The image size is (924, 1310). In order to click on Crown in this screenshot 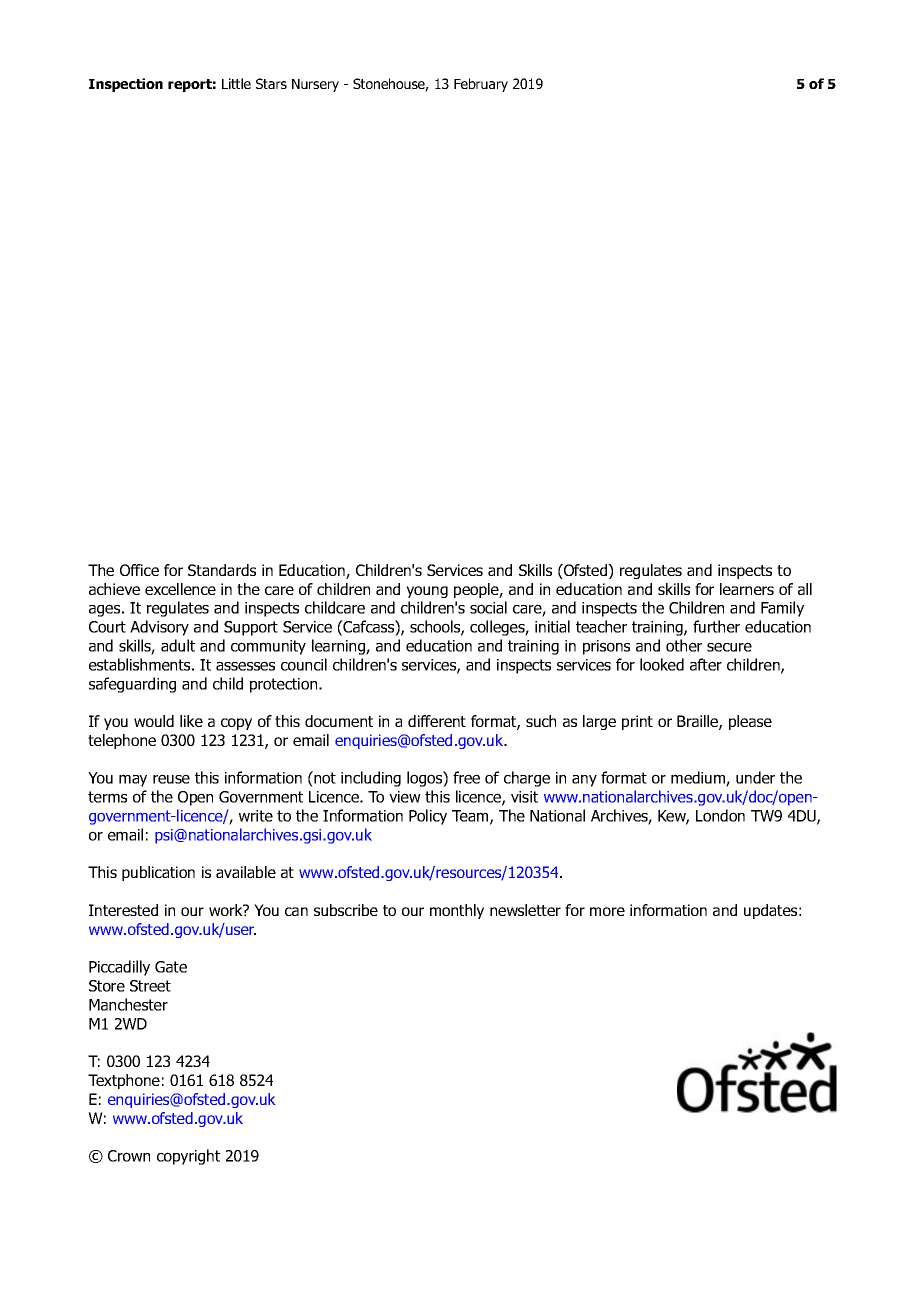, I will do `click(129, 1156)`.
